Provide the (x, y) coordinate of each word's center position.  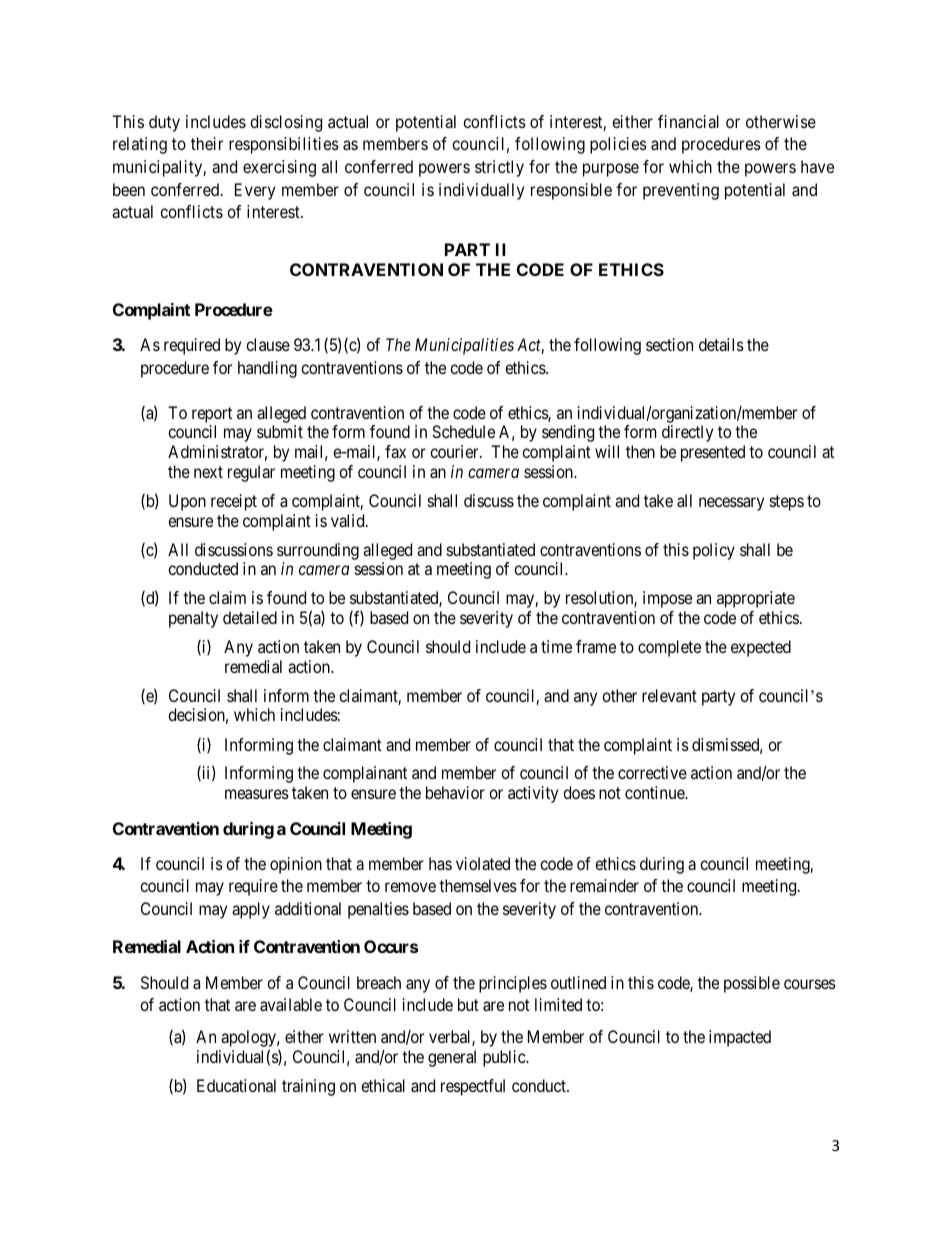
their (207, 143)
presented (713, 453)
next (208, 472)
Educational (236, 1085)
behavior (455, 792)
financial (688, 121)
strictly (499, 168)
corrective (652, 772)
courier (455, 451)
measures (257, 794)
